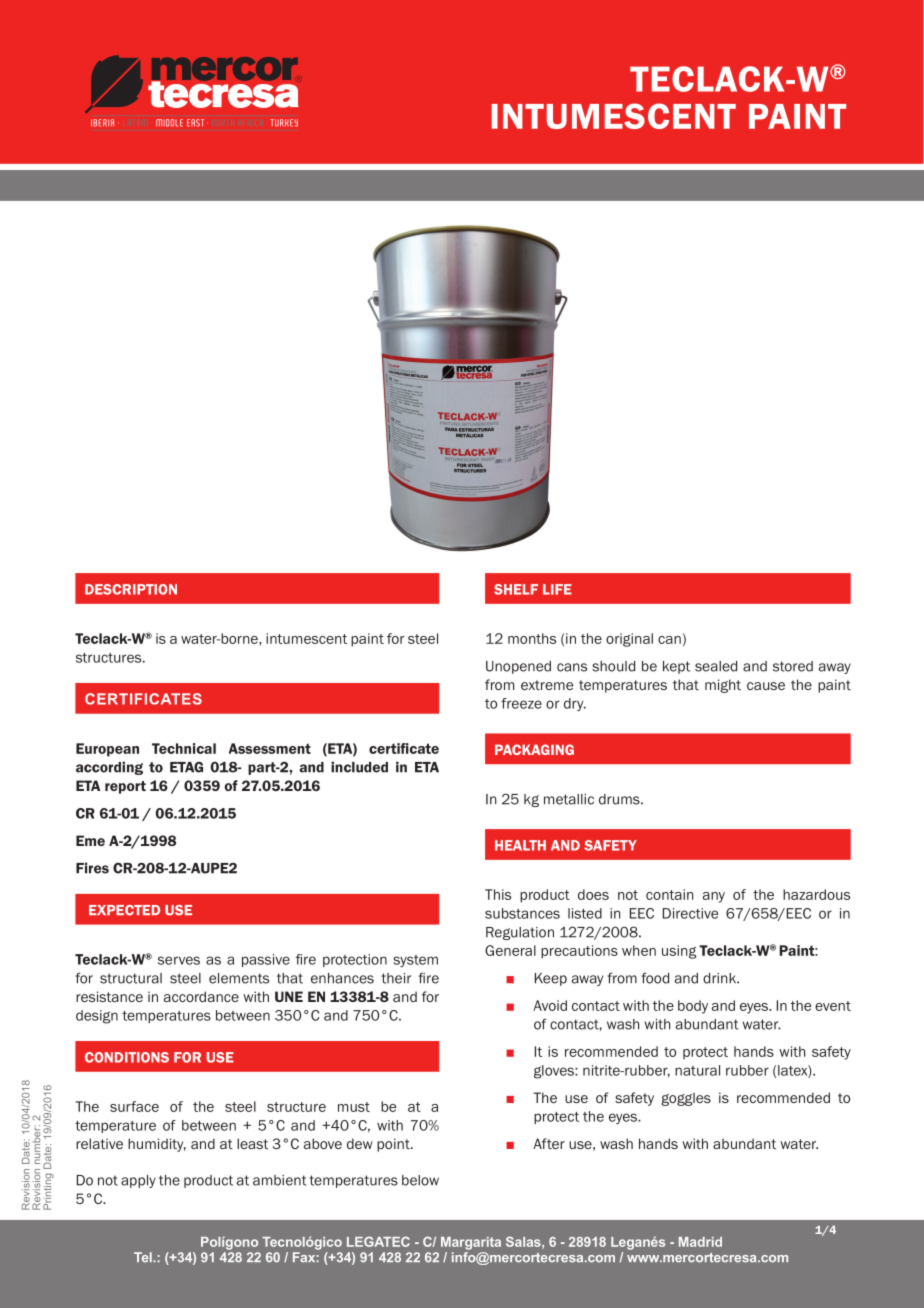 The height and width of the screenshot is (1308, 924). What do you see at coordinates (516, 589) in the screenshot?
I see `SHELF` at bounding box center [516, 589].
